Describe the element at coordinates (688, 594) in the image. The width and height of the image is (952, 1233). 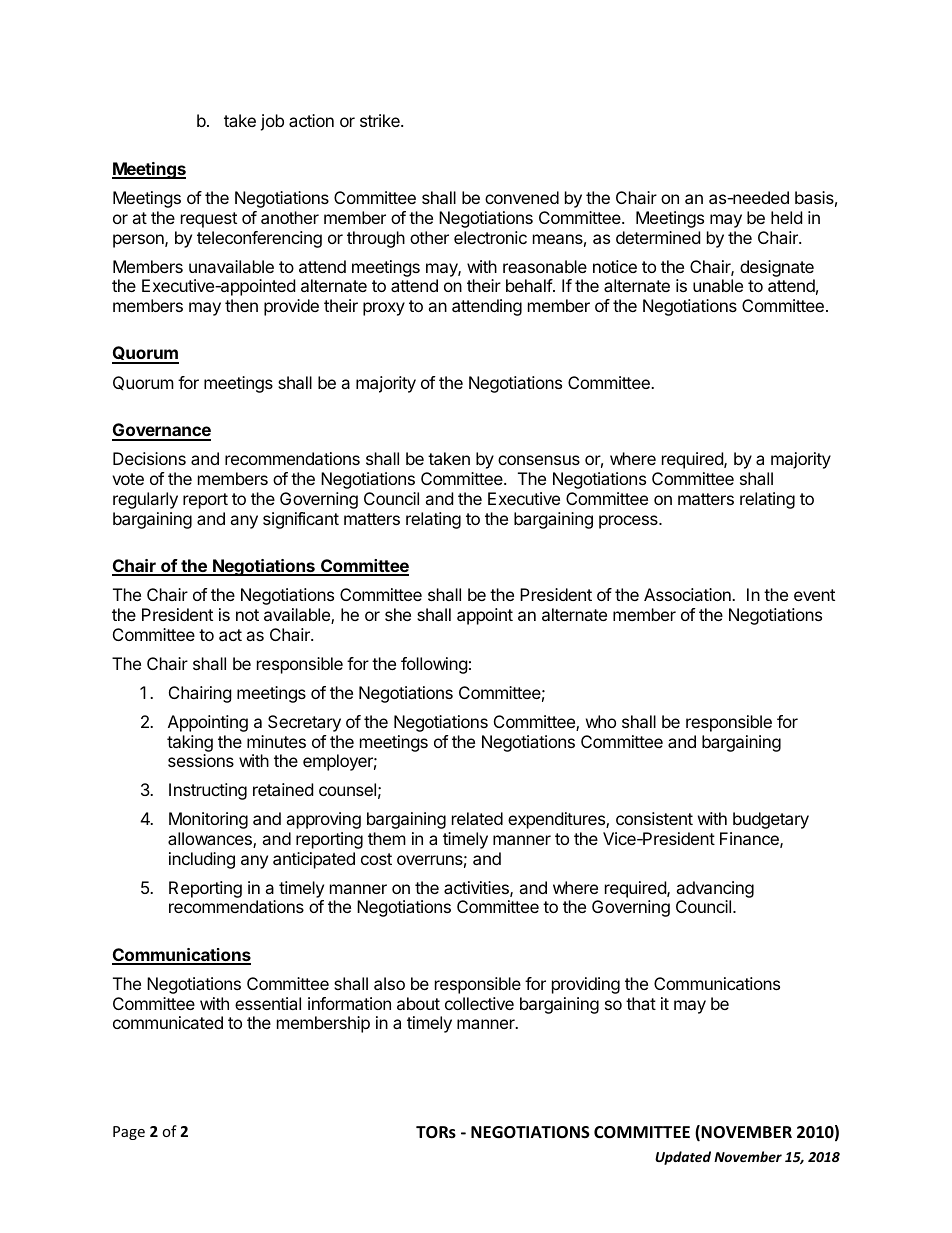
I see `Association` at that location.
